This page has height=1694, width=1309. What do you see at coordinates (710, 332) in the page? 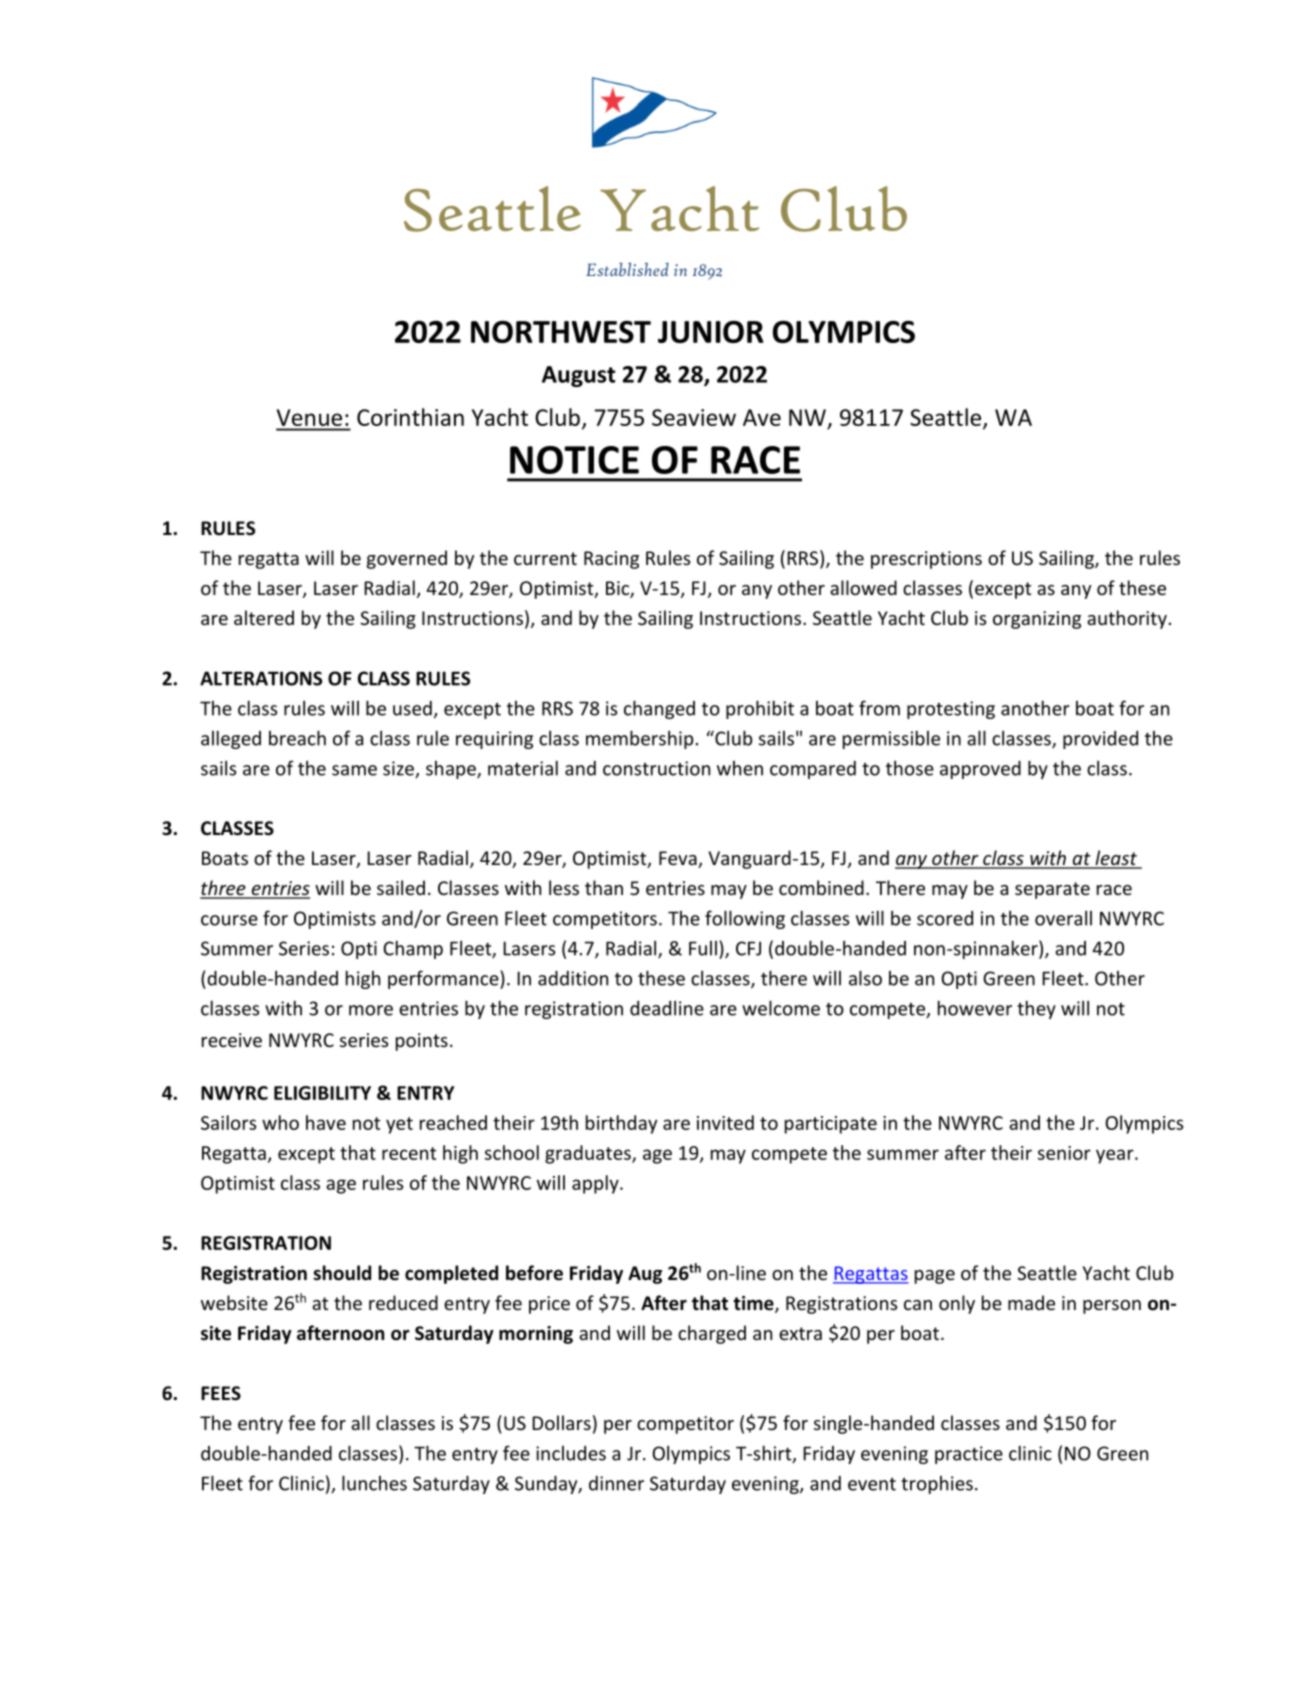
I see `JUNIOR` at bounding box center [710, 332].
